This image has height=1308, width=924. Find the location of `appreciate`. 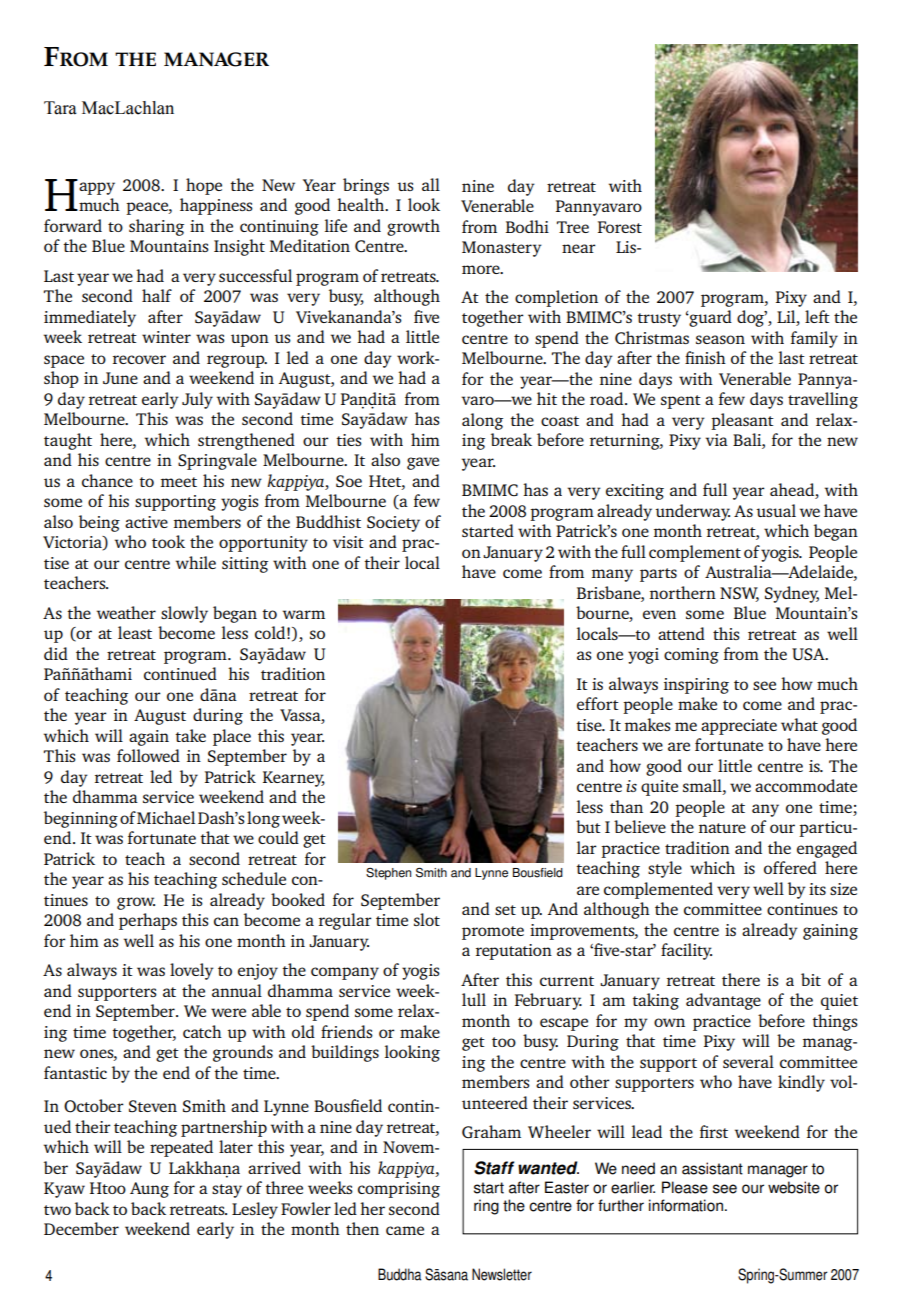

appreciate is located at coordinates (739, 727).
